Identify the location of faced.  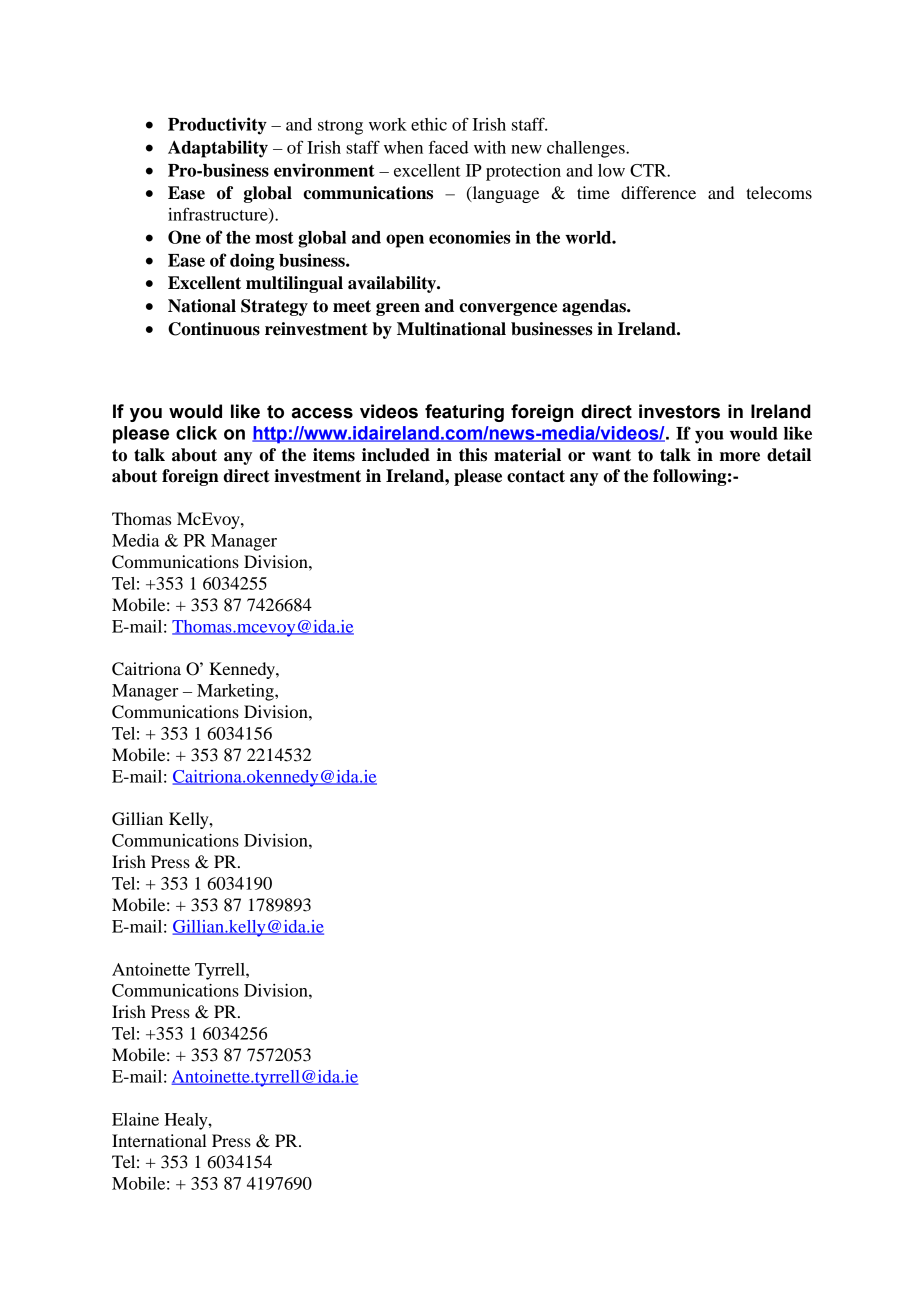
(448, 147).
